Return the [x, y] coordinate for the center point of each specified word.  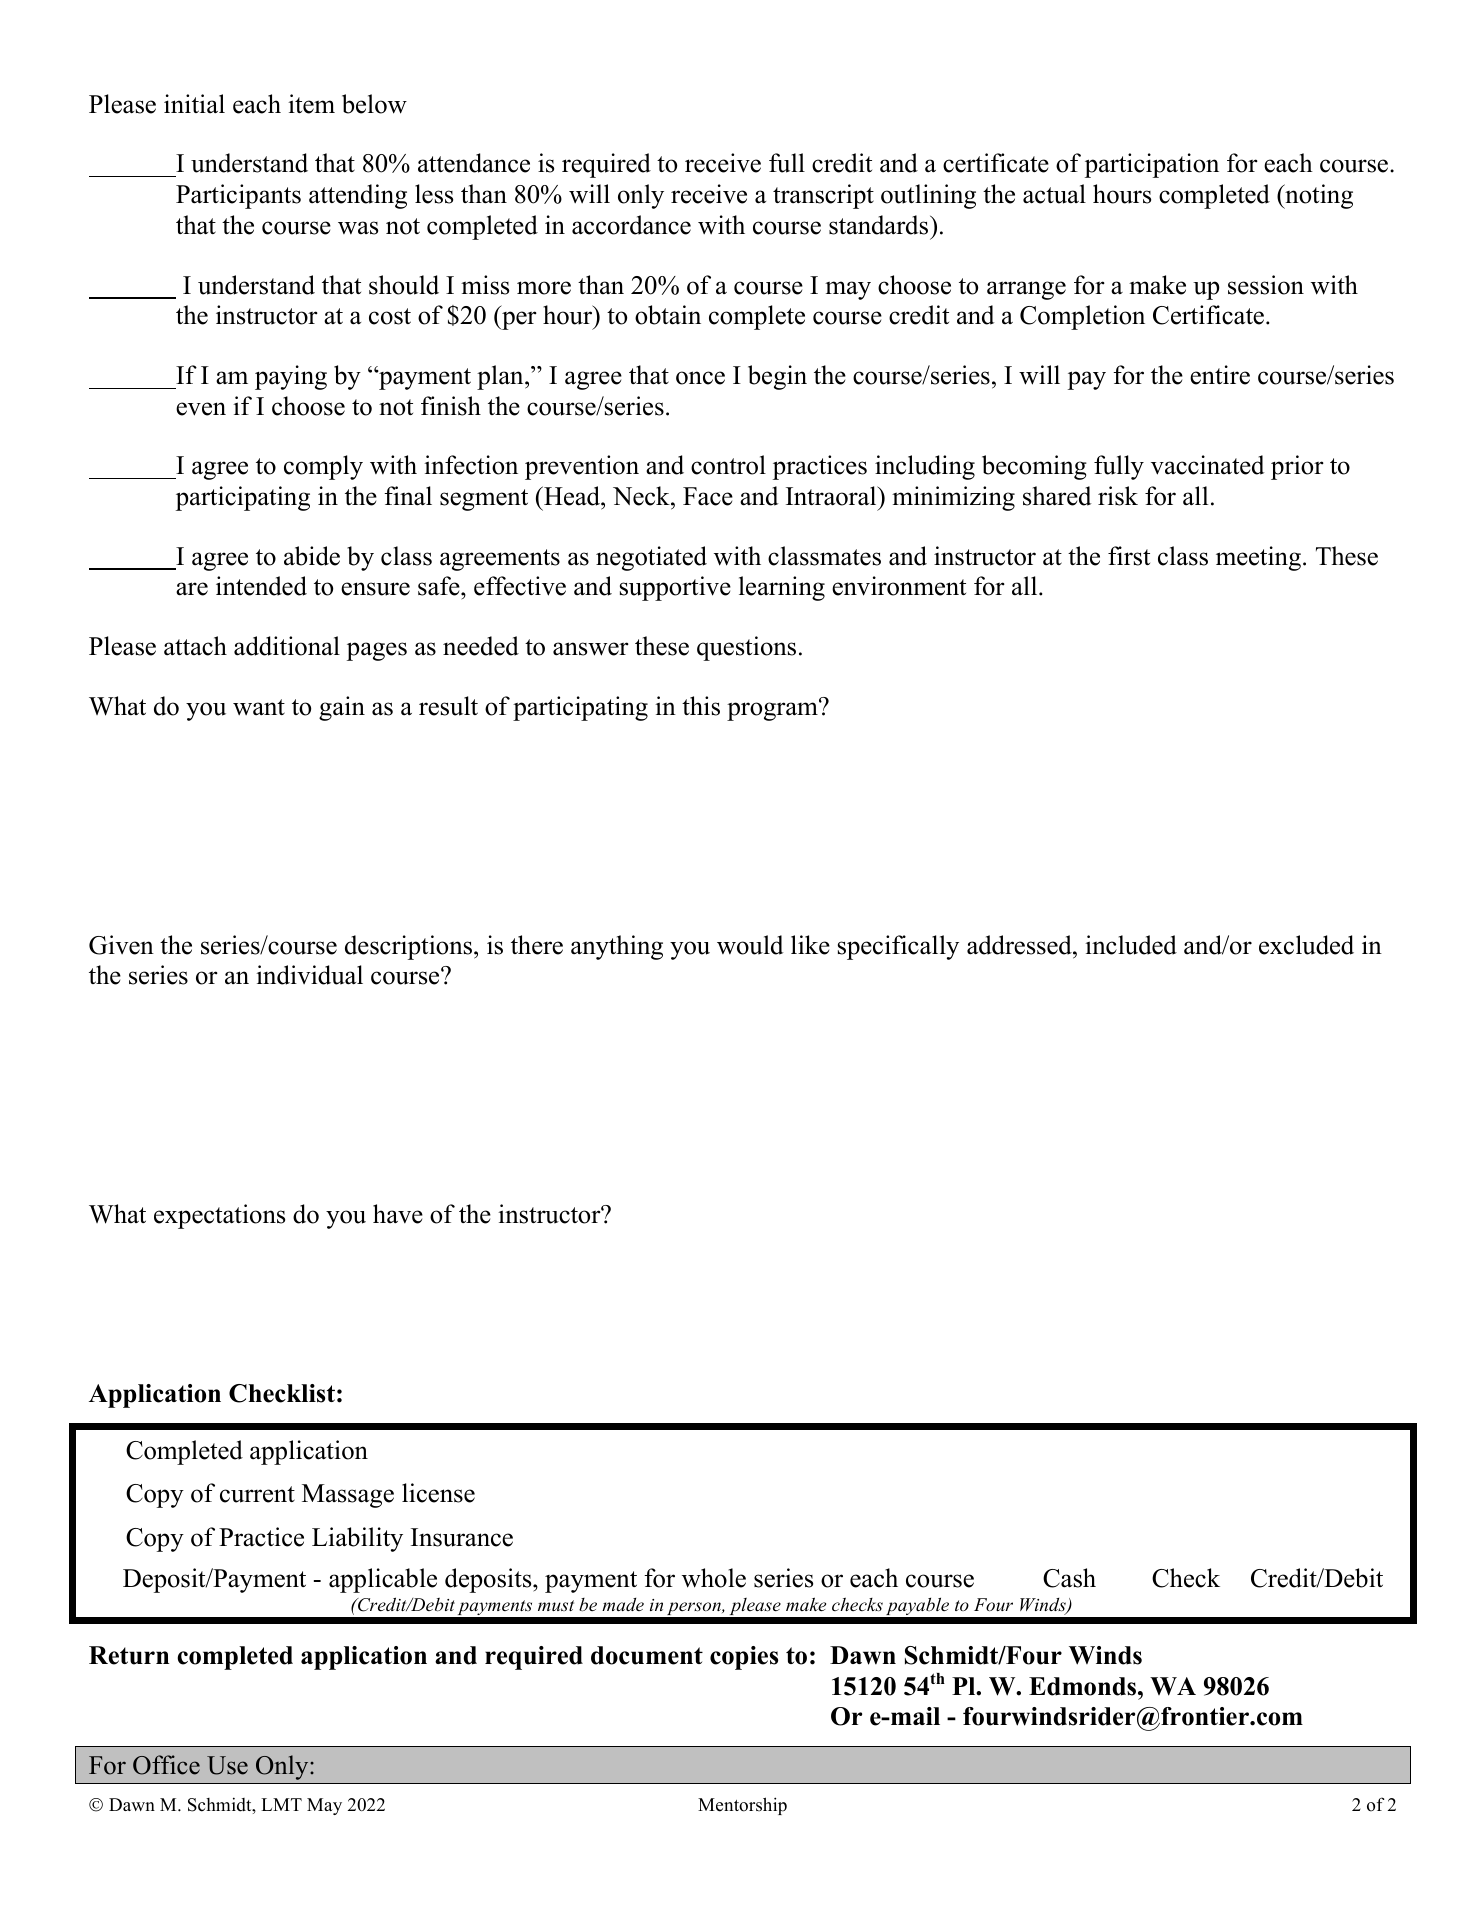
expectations [219, 1216]
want [259, 707]
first [1129, 556]
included [1131, 945]
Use [227, 1765]
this [701, 706]
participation [1152, 165]
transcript [823, 196]
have [398, 1214]
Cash [1069, 1578]
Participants [238, 196]
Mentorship [742, 1806]
